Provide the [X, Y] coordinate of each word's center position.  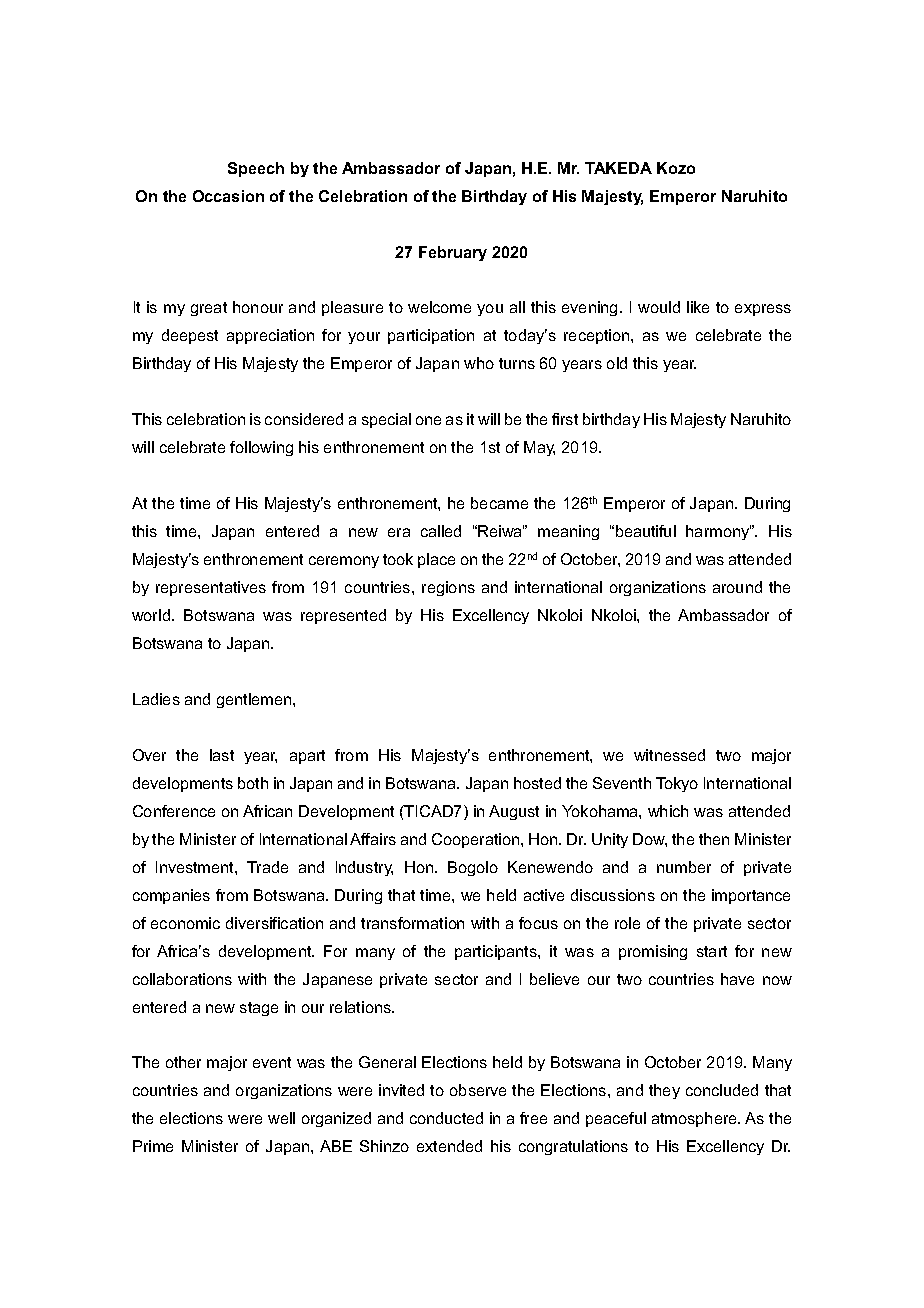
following [261, 448]
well [281, 1118]
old [617, 363]
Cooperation [477, 840]
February [453, 253]
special [386, 420]
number [684, 867]
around [737, 587]
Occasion [228, 196]
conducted [446, 1118]
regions [448, 588]
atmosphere [696, 1119]
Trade [267, 867]
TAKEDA [618, 168]
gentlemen [255, 700]
